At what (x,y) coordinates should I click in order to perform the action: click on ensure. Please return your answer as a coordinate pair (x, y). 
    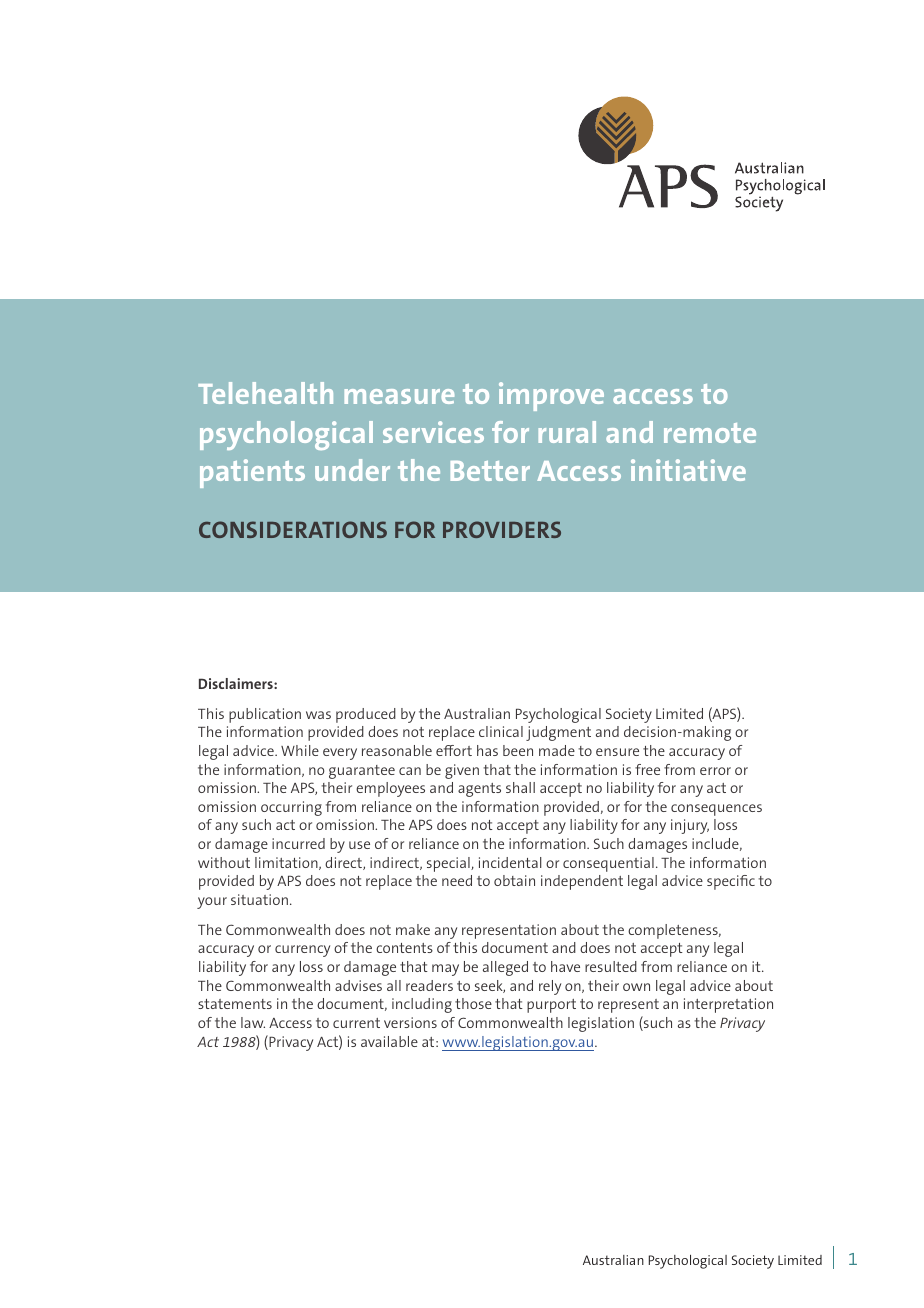
    Looking at the image, I should click on (617, 752).
